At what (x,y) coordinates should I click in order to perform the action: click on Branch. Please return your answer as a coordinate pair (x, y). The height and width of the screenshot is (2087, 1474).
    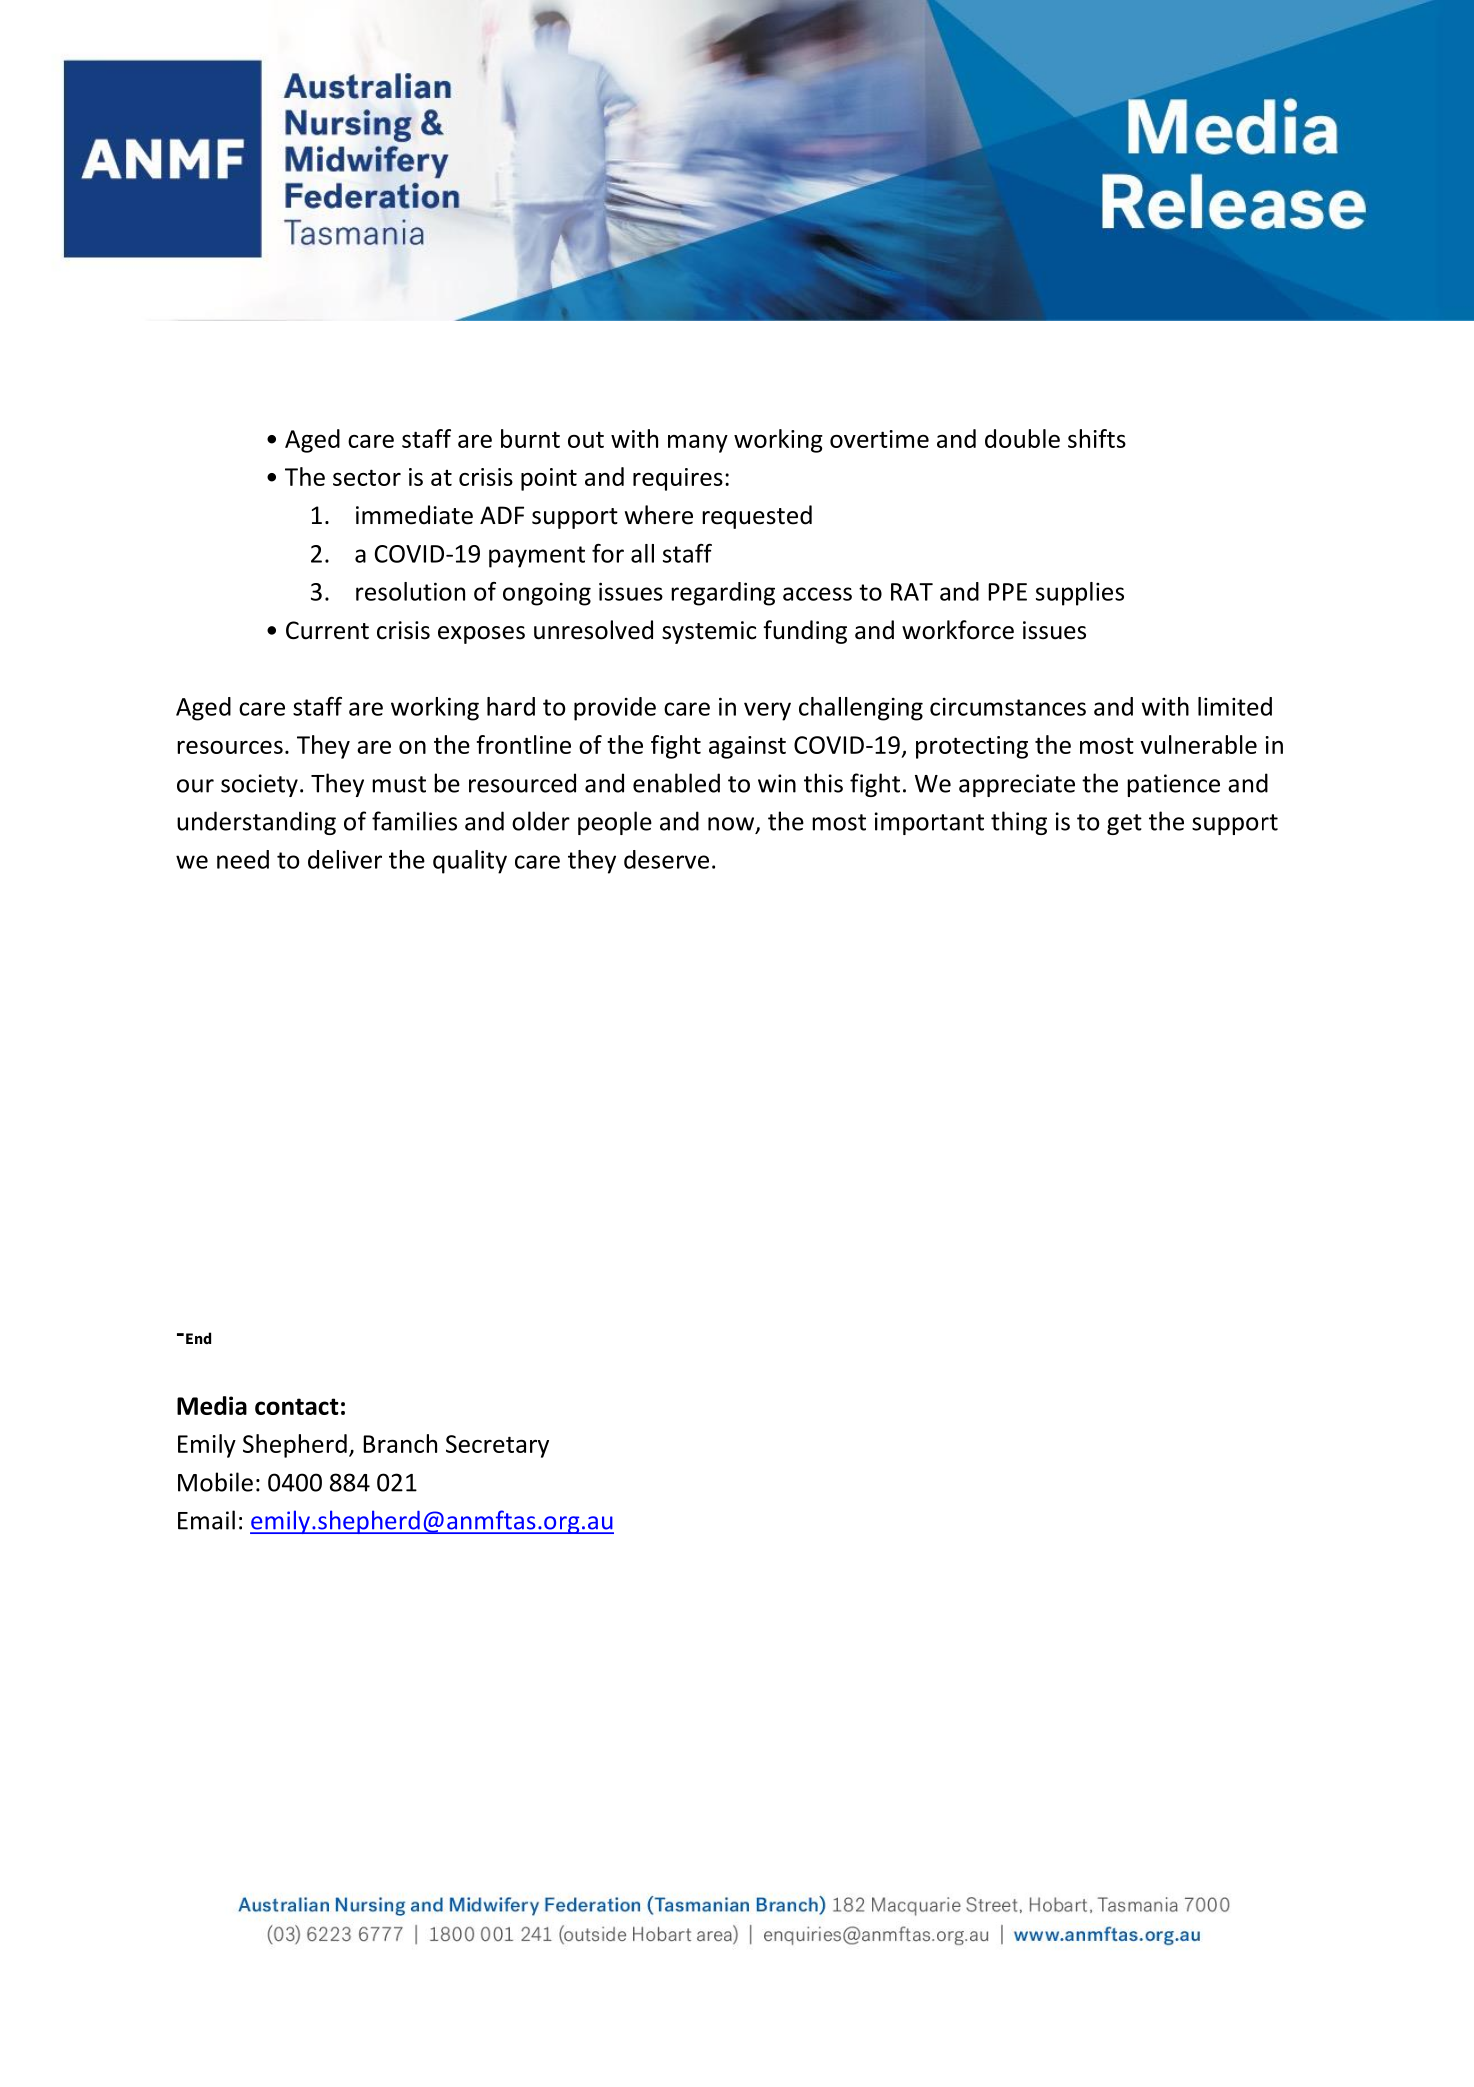
    Looking at the image, I should click on (400, 1443).
